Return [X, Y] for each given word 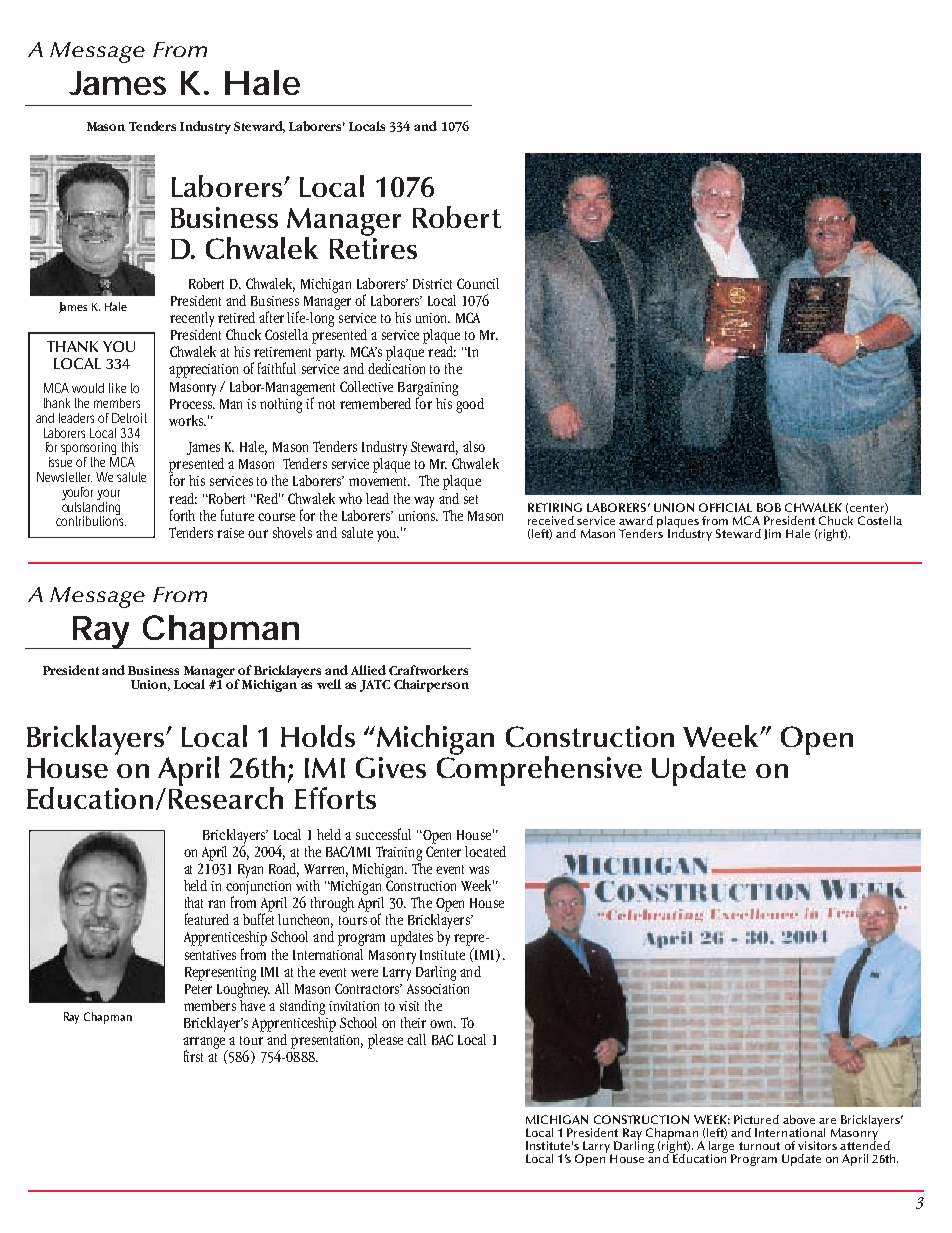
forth [182, 515]
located [485, 851]
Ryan [250, 871]
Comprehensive [539, 770]
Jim [772, 534]
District [432, 284]
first [193, 1056]
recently [192, 319]
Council [478, 283]
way [424, 502]
